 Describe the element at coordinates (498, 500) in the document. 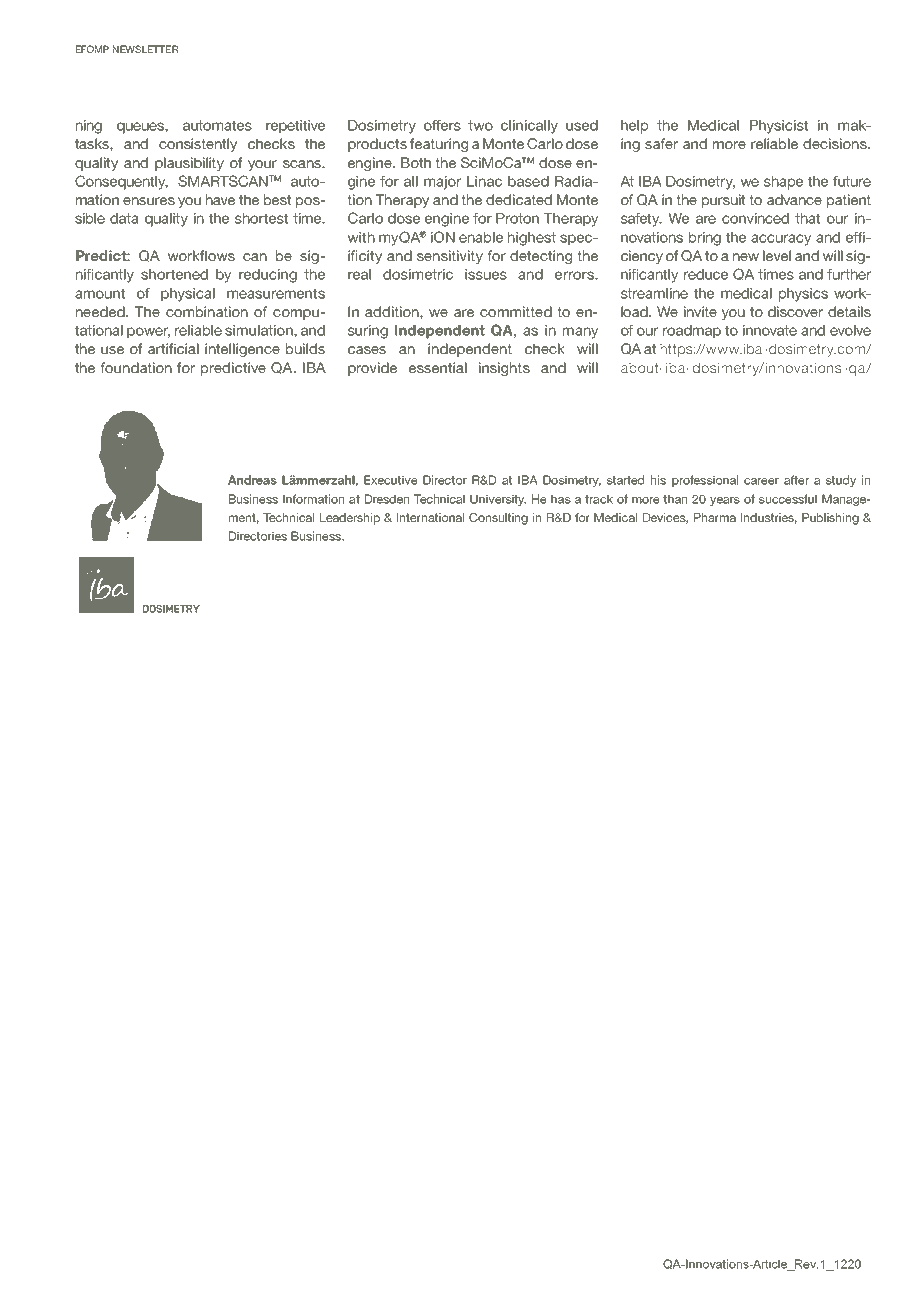

I see `University` at that location.
